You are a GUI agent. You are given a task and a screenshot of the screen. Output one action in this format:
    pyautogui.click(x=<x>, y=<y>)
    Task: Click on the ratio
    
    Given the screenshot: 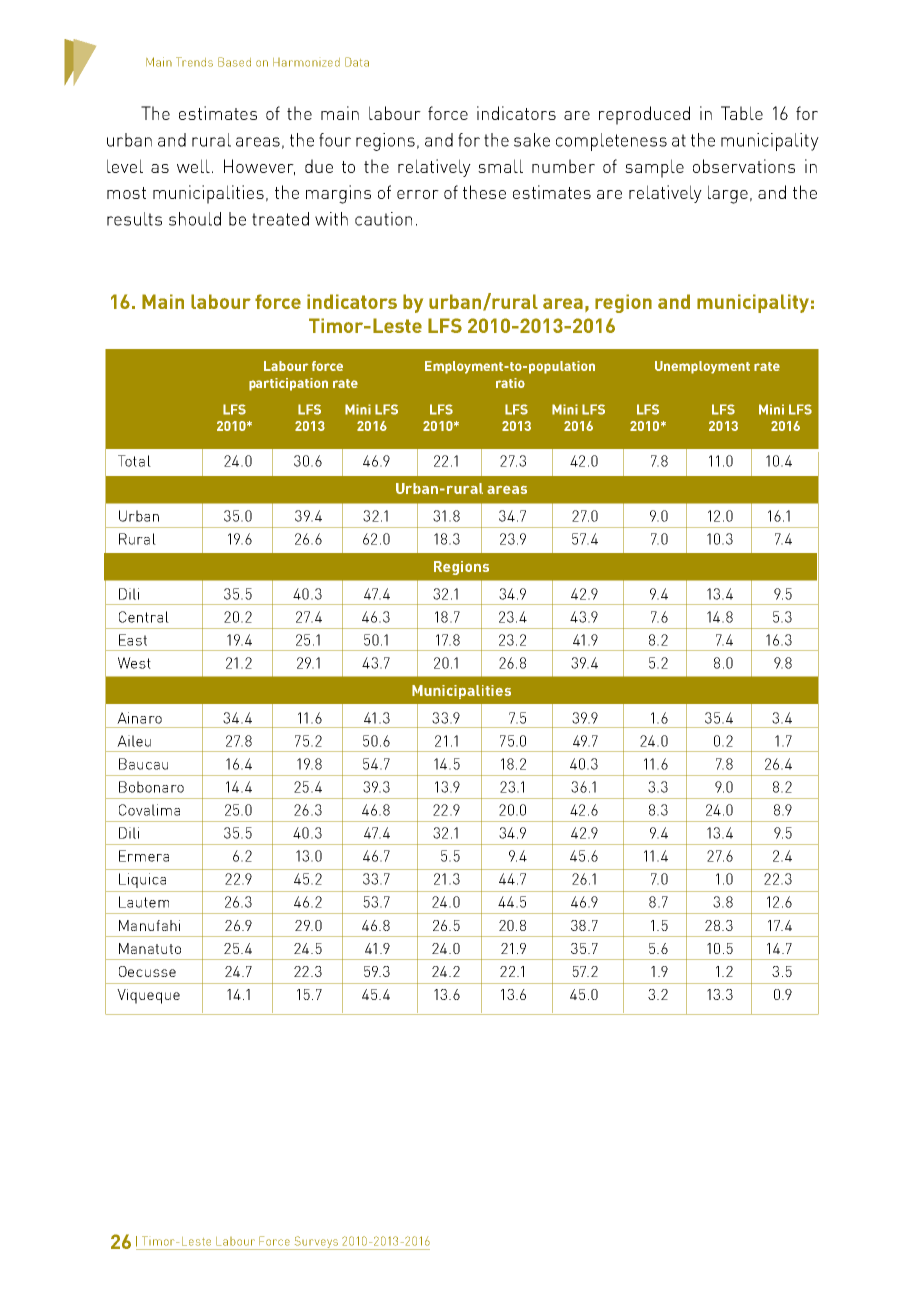 What is the action you would take?
    pyautogui.click(x=510, y=383)
